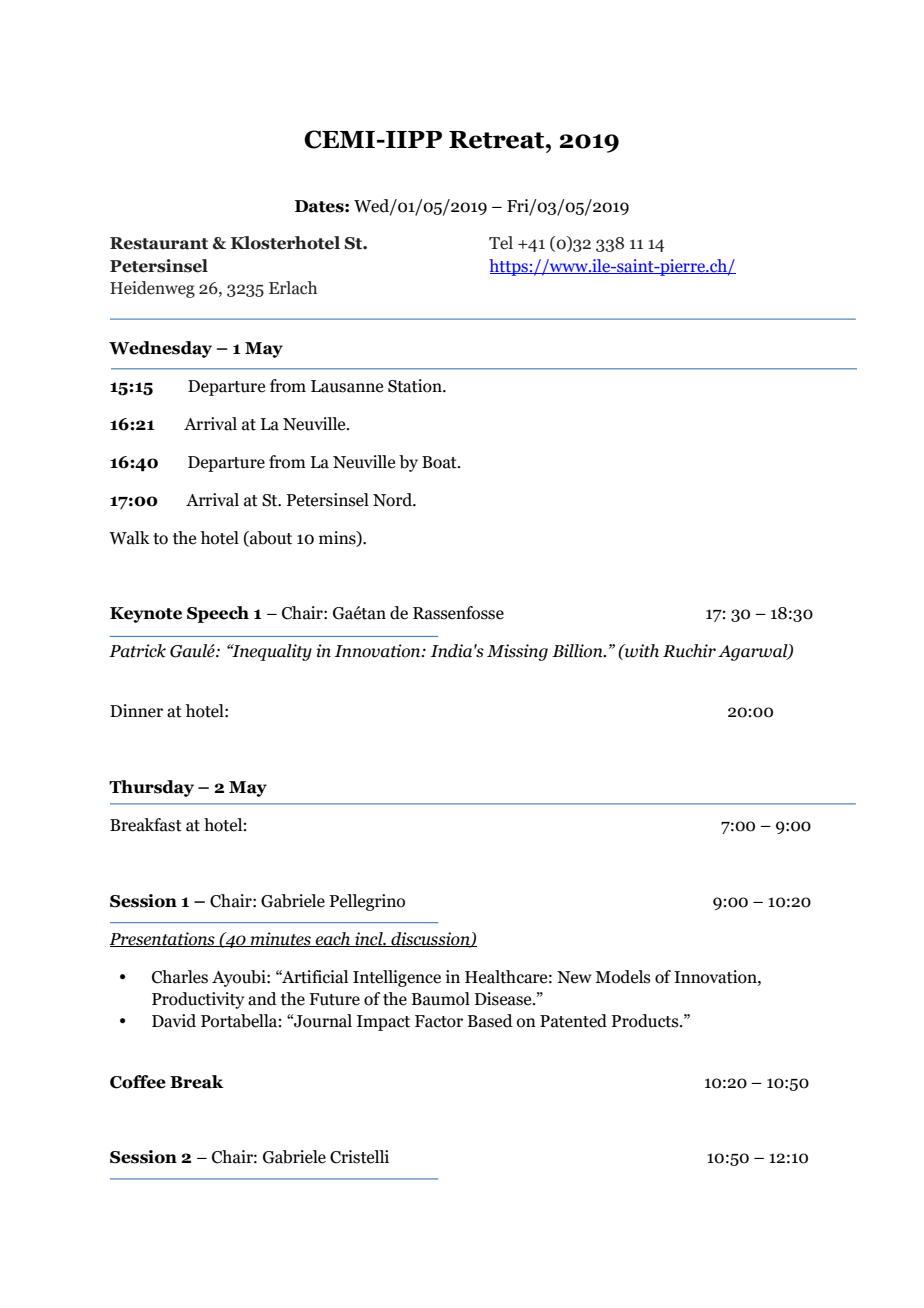 The width and height of the screenshot is (924, 1308). What do you see at coordinates (129, 538) in the screenshot?
I see `Walk` at bounding box center [129, 538].
